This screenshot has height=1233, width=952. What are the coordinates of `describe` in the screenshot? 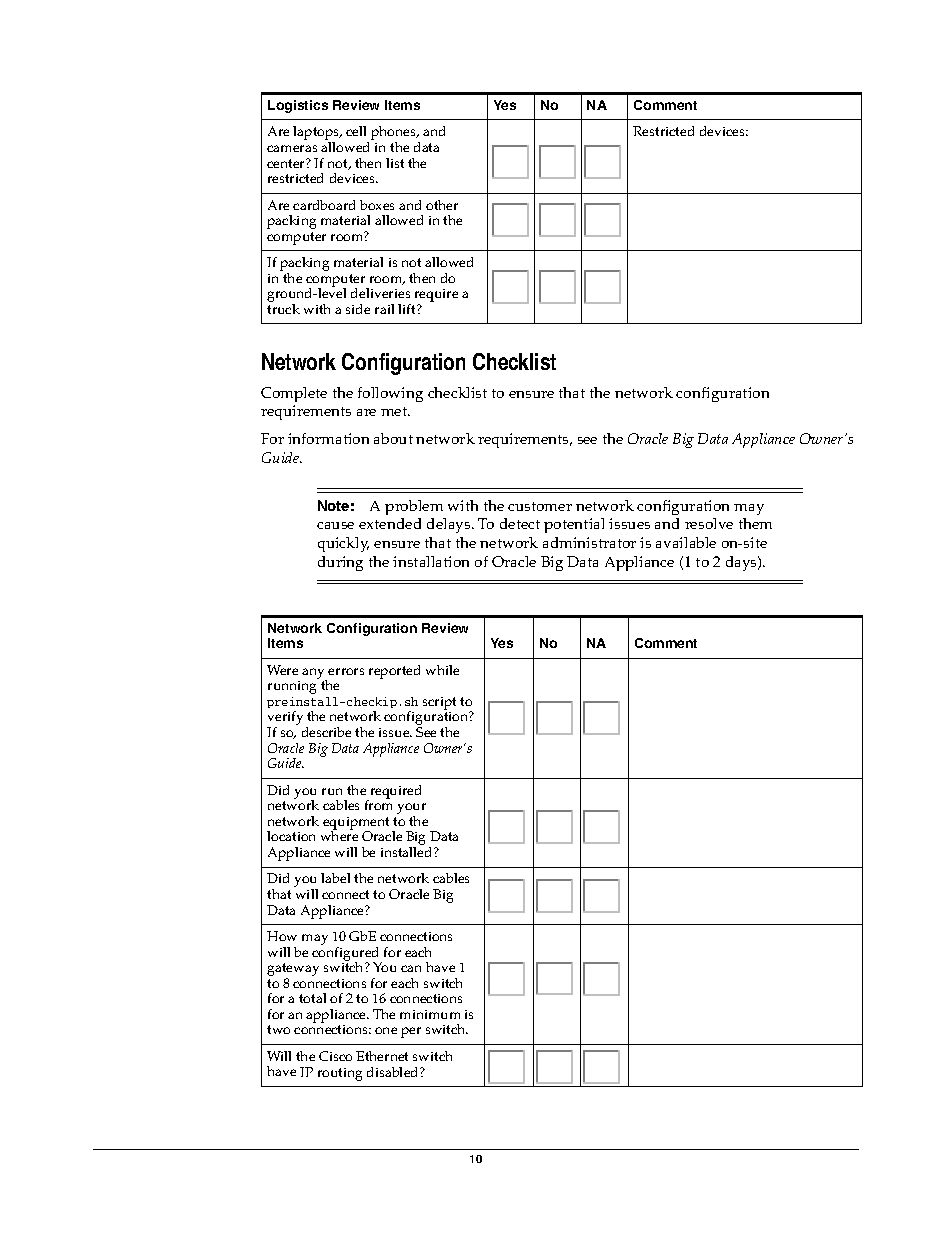 It's located at (326, 732).
